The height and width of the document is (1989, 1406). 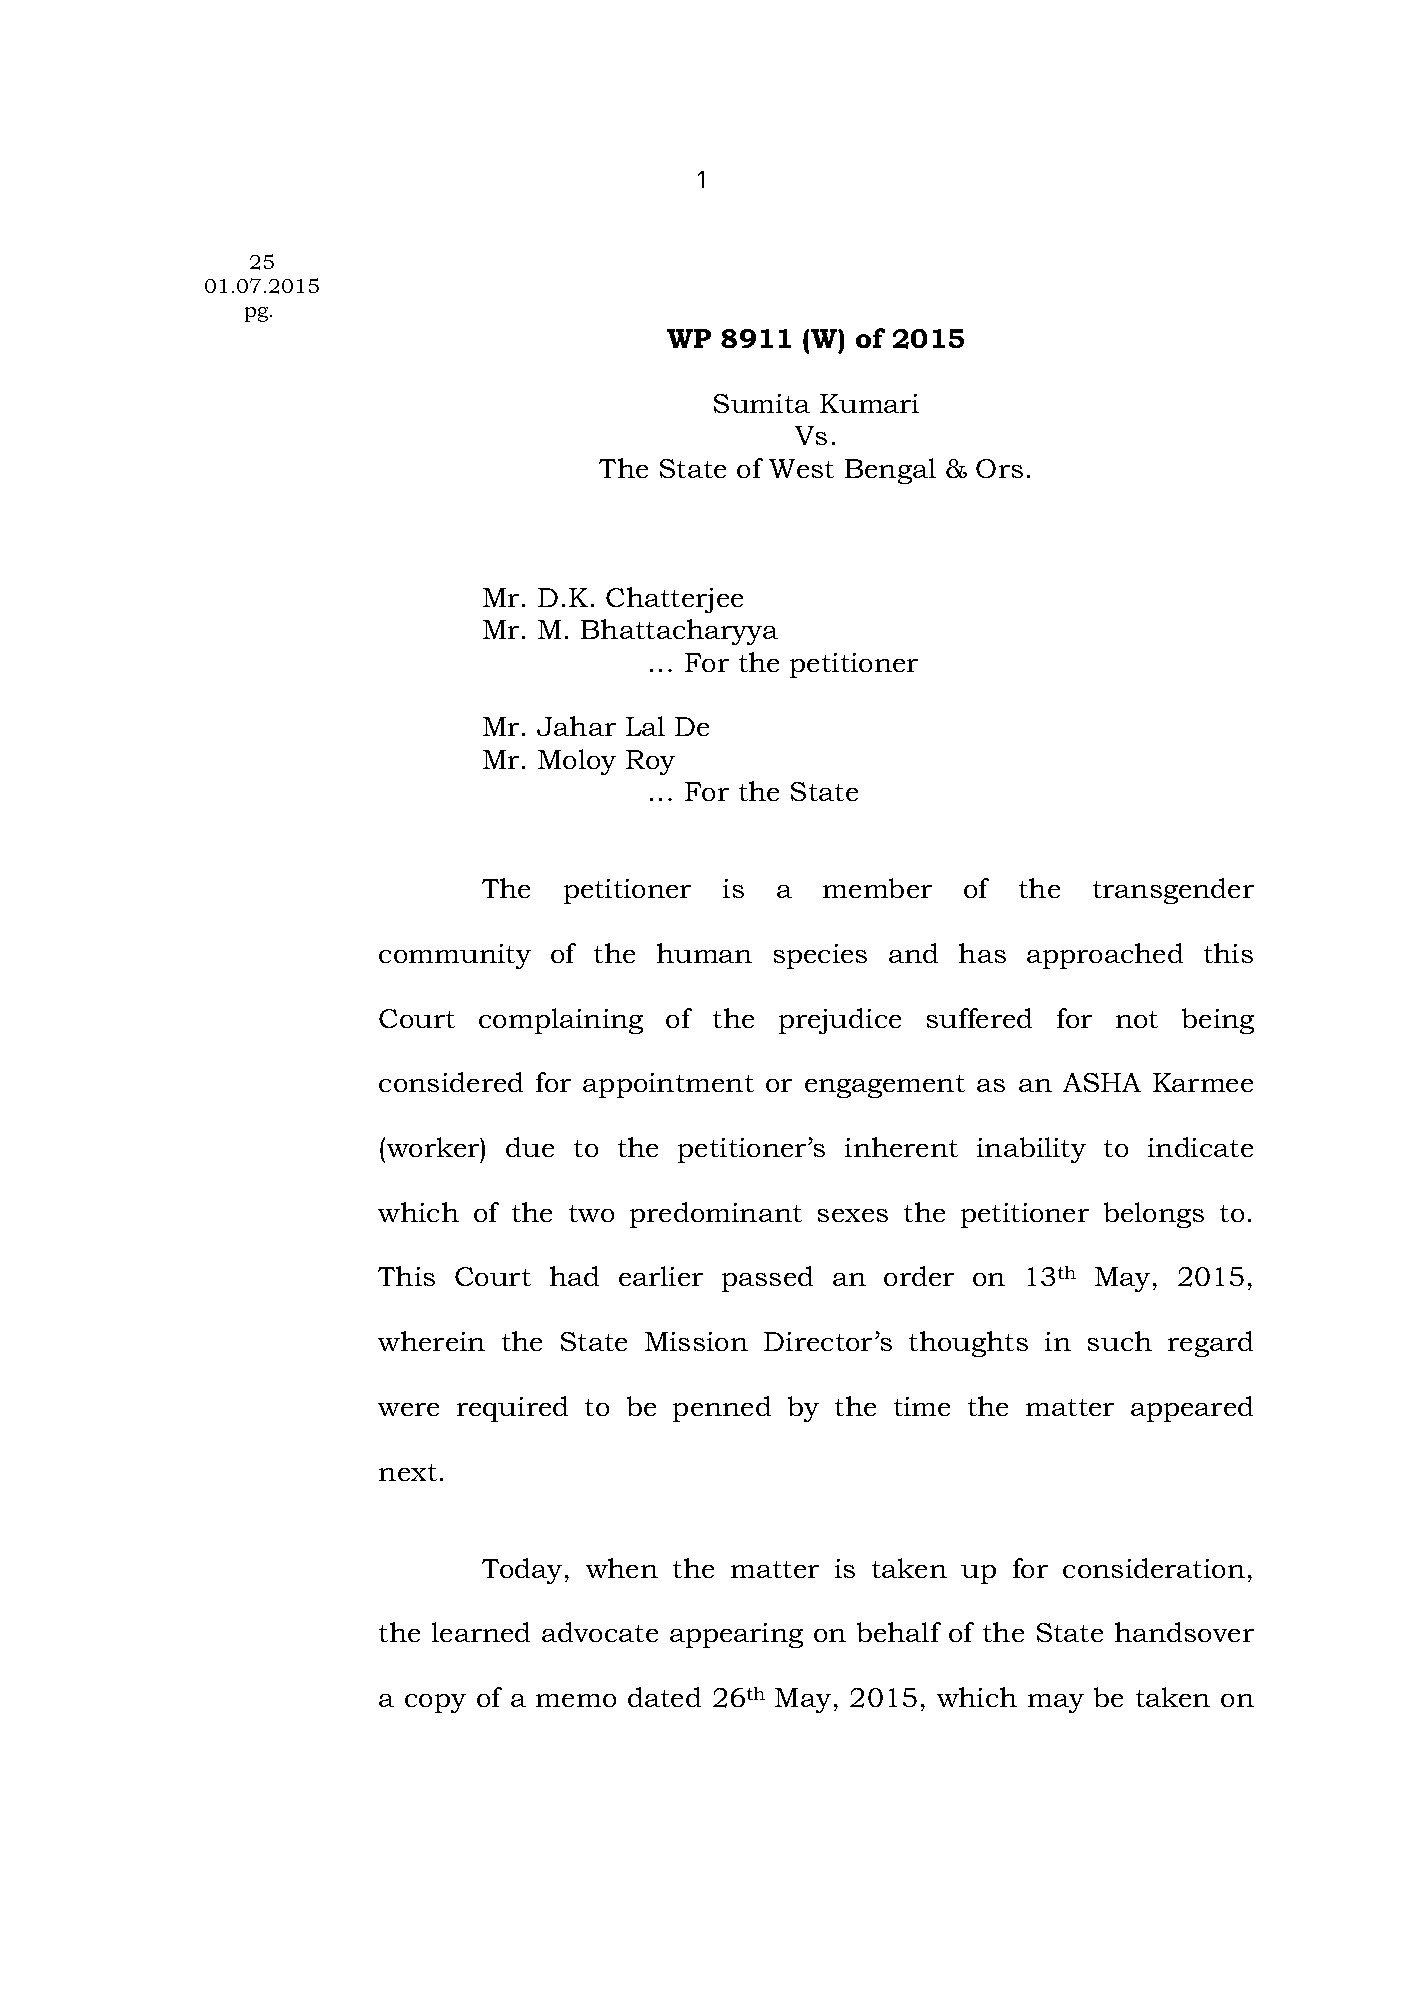 I want to click on ASHA, so click(x=1102, y=1082).
